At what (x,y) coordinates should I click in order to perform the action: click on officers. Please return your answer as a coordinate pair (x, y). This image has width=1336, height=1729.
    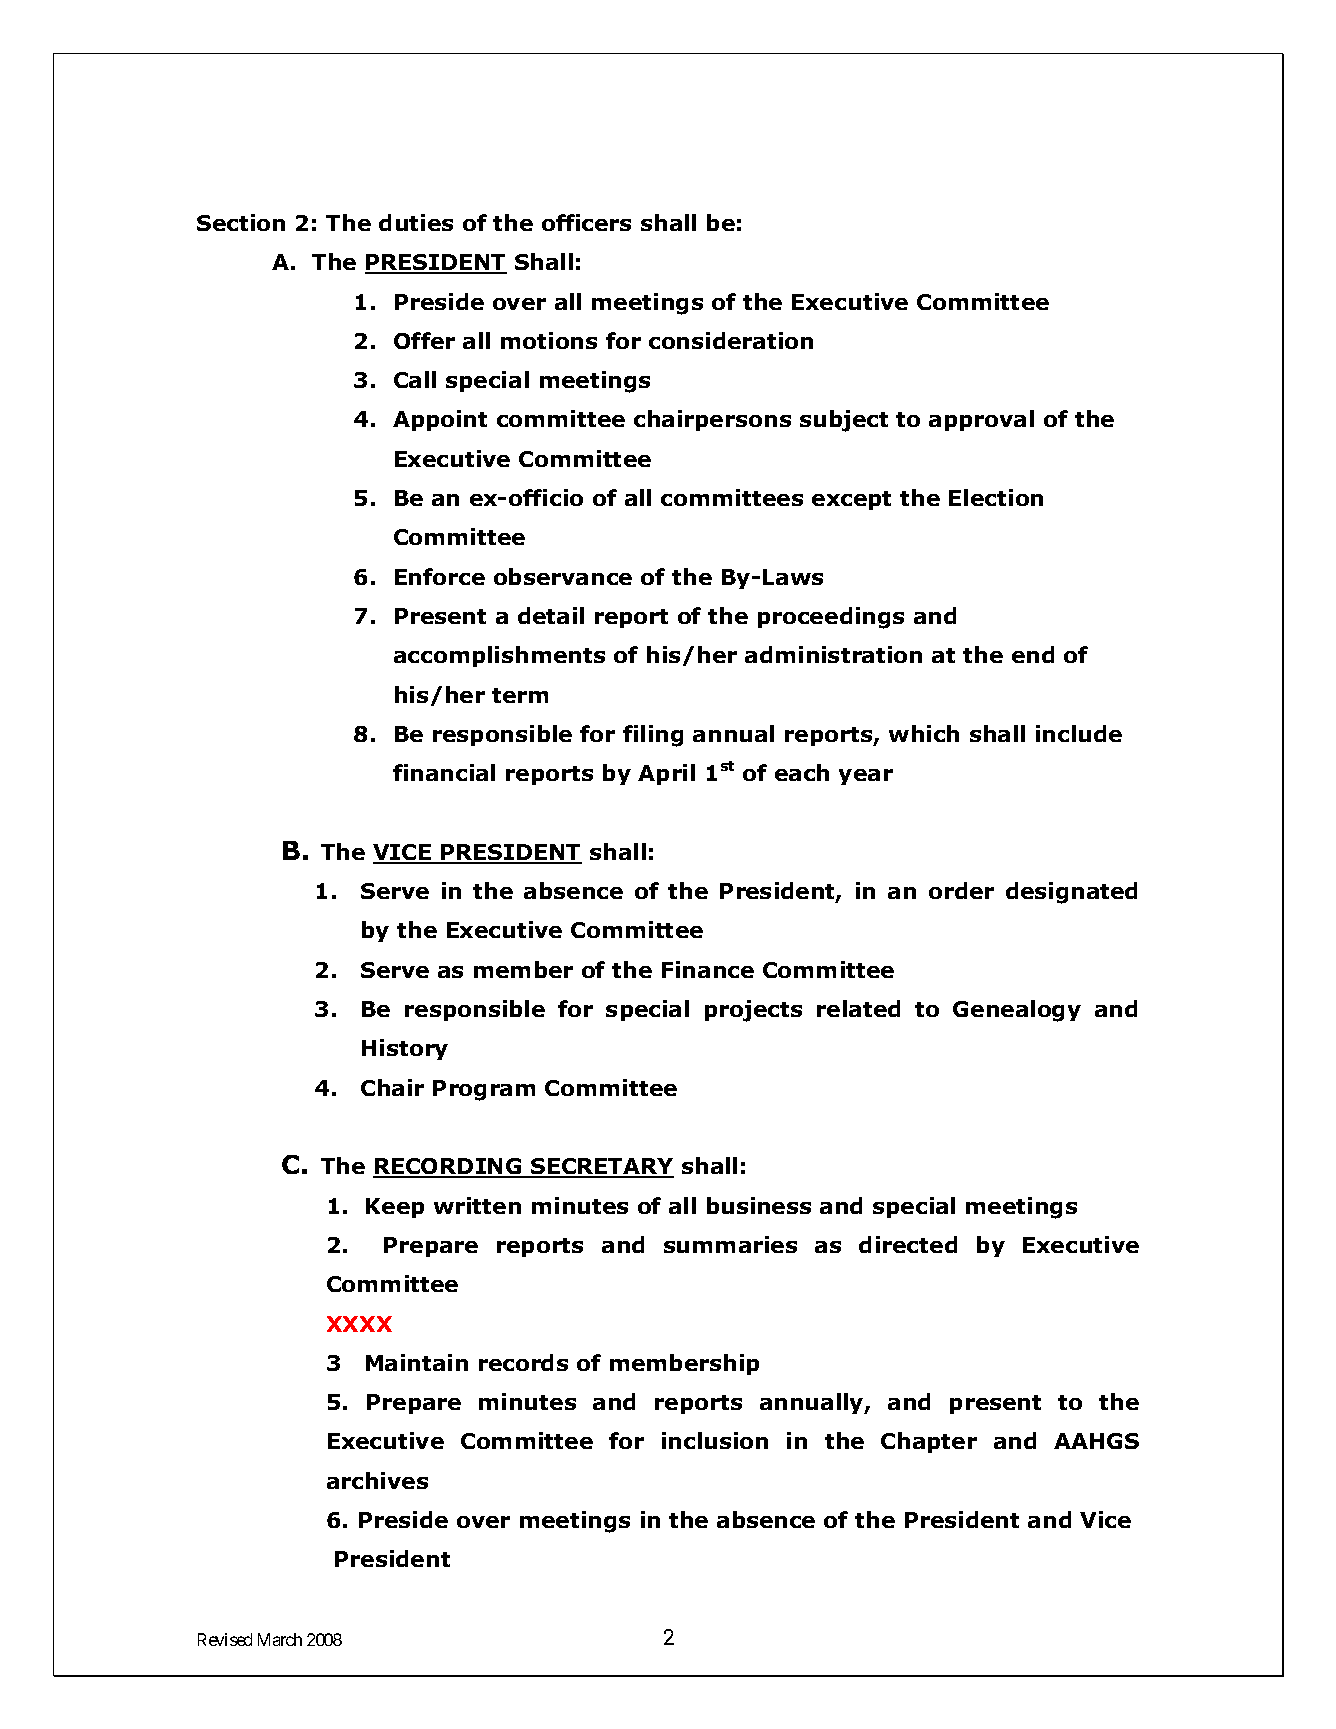
    Looking at the image, I should click on (586, 222).
